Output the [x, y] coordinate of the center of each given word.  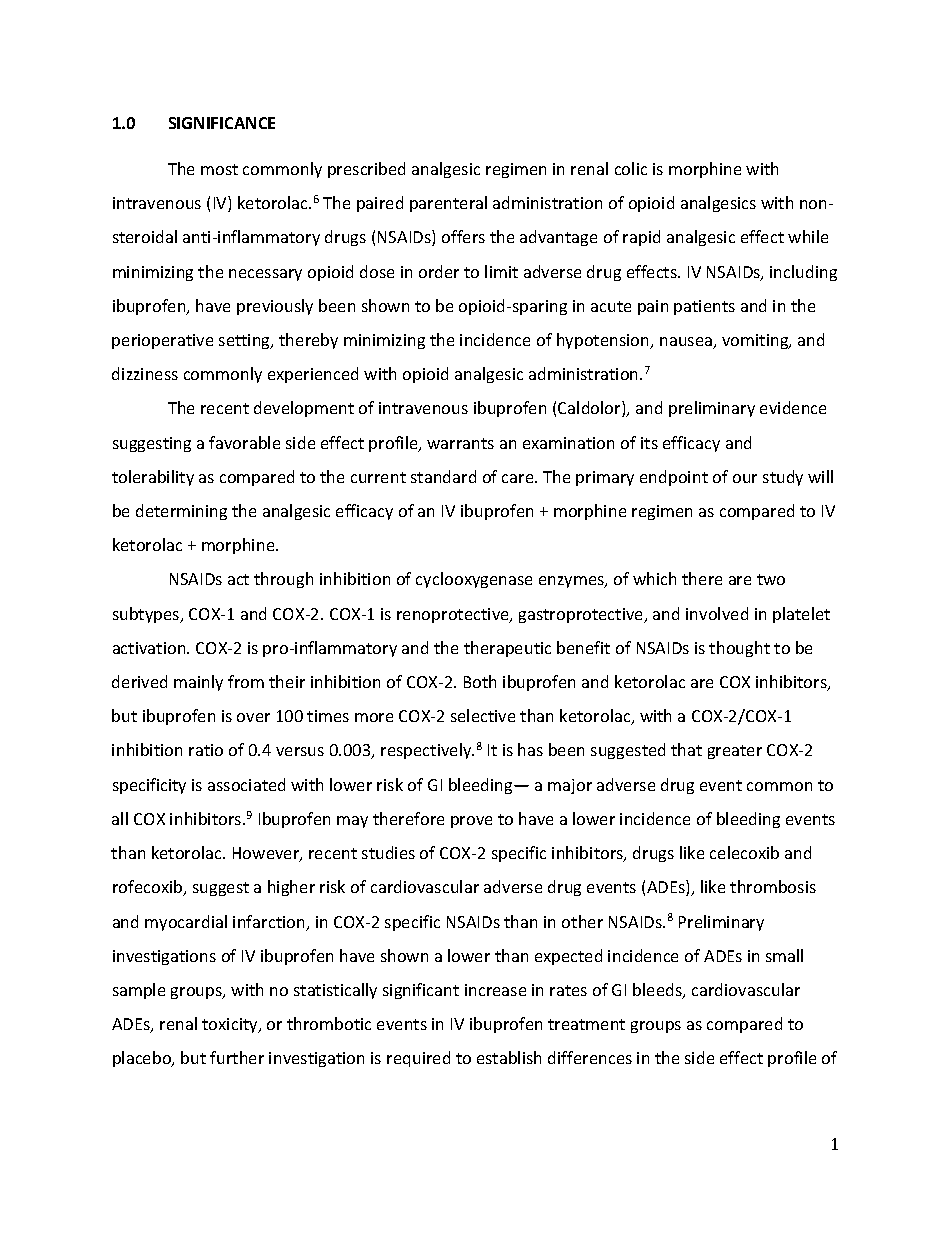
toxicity [231, 1025]
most [219, 169]
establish [509, 1057]
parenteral [448, 204]
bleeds [658, 991]
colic [631, 168]
